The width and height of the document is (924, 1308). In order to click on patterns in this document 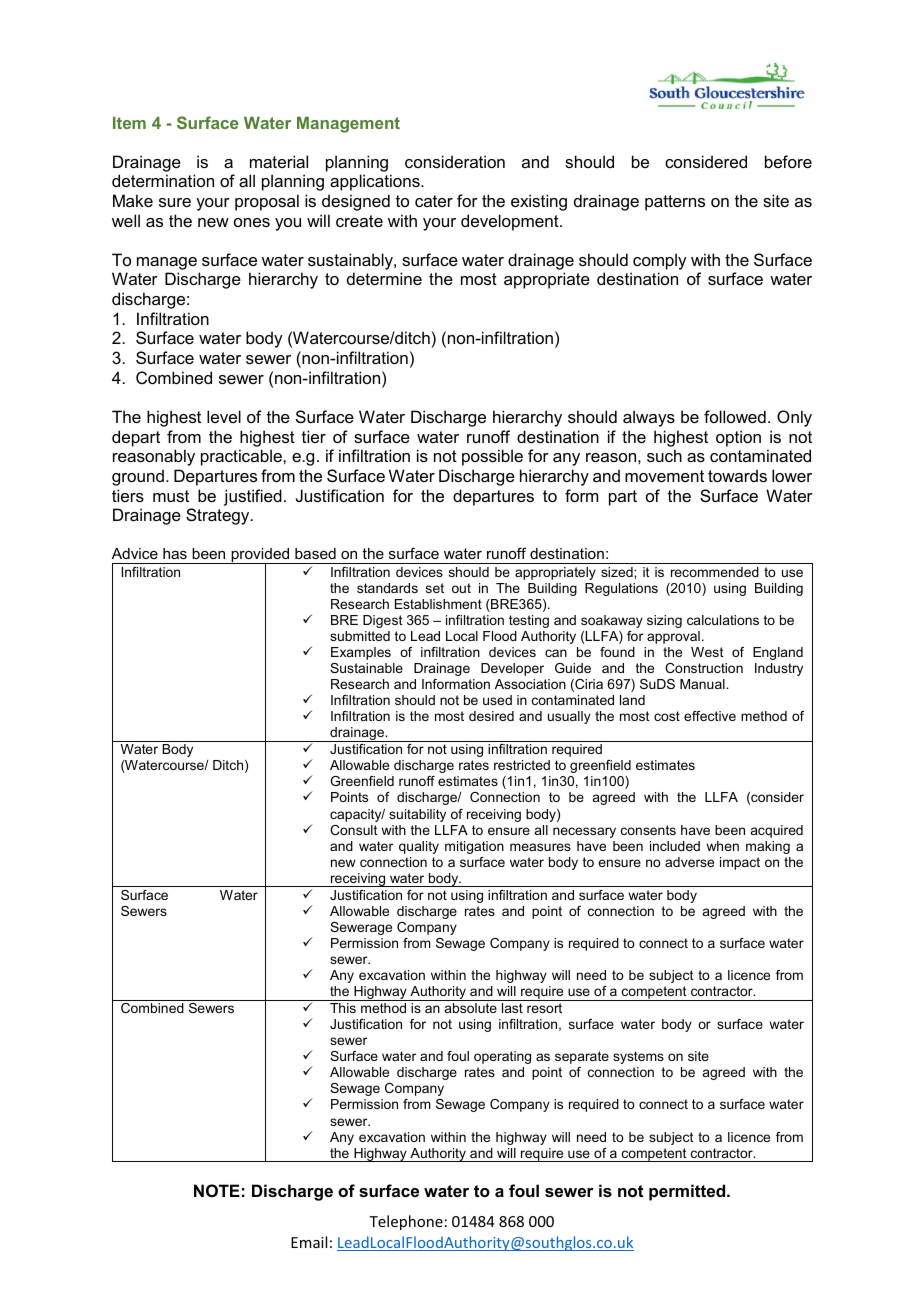, I will do `click(675, 203)`.
